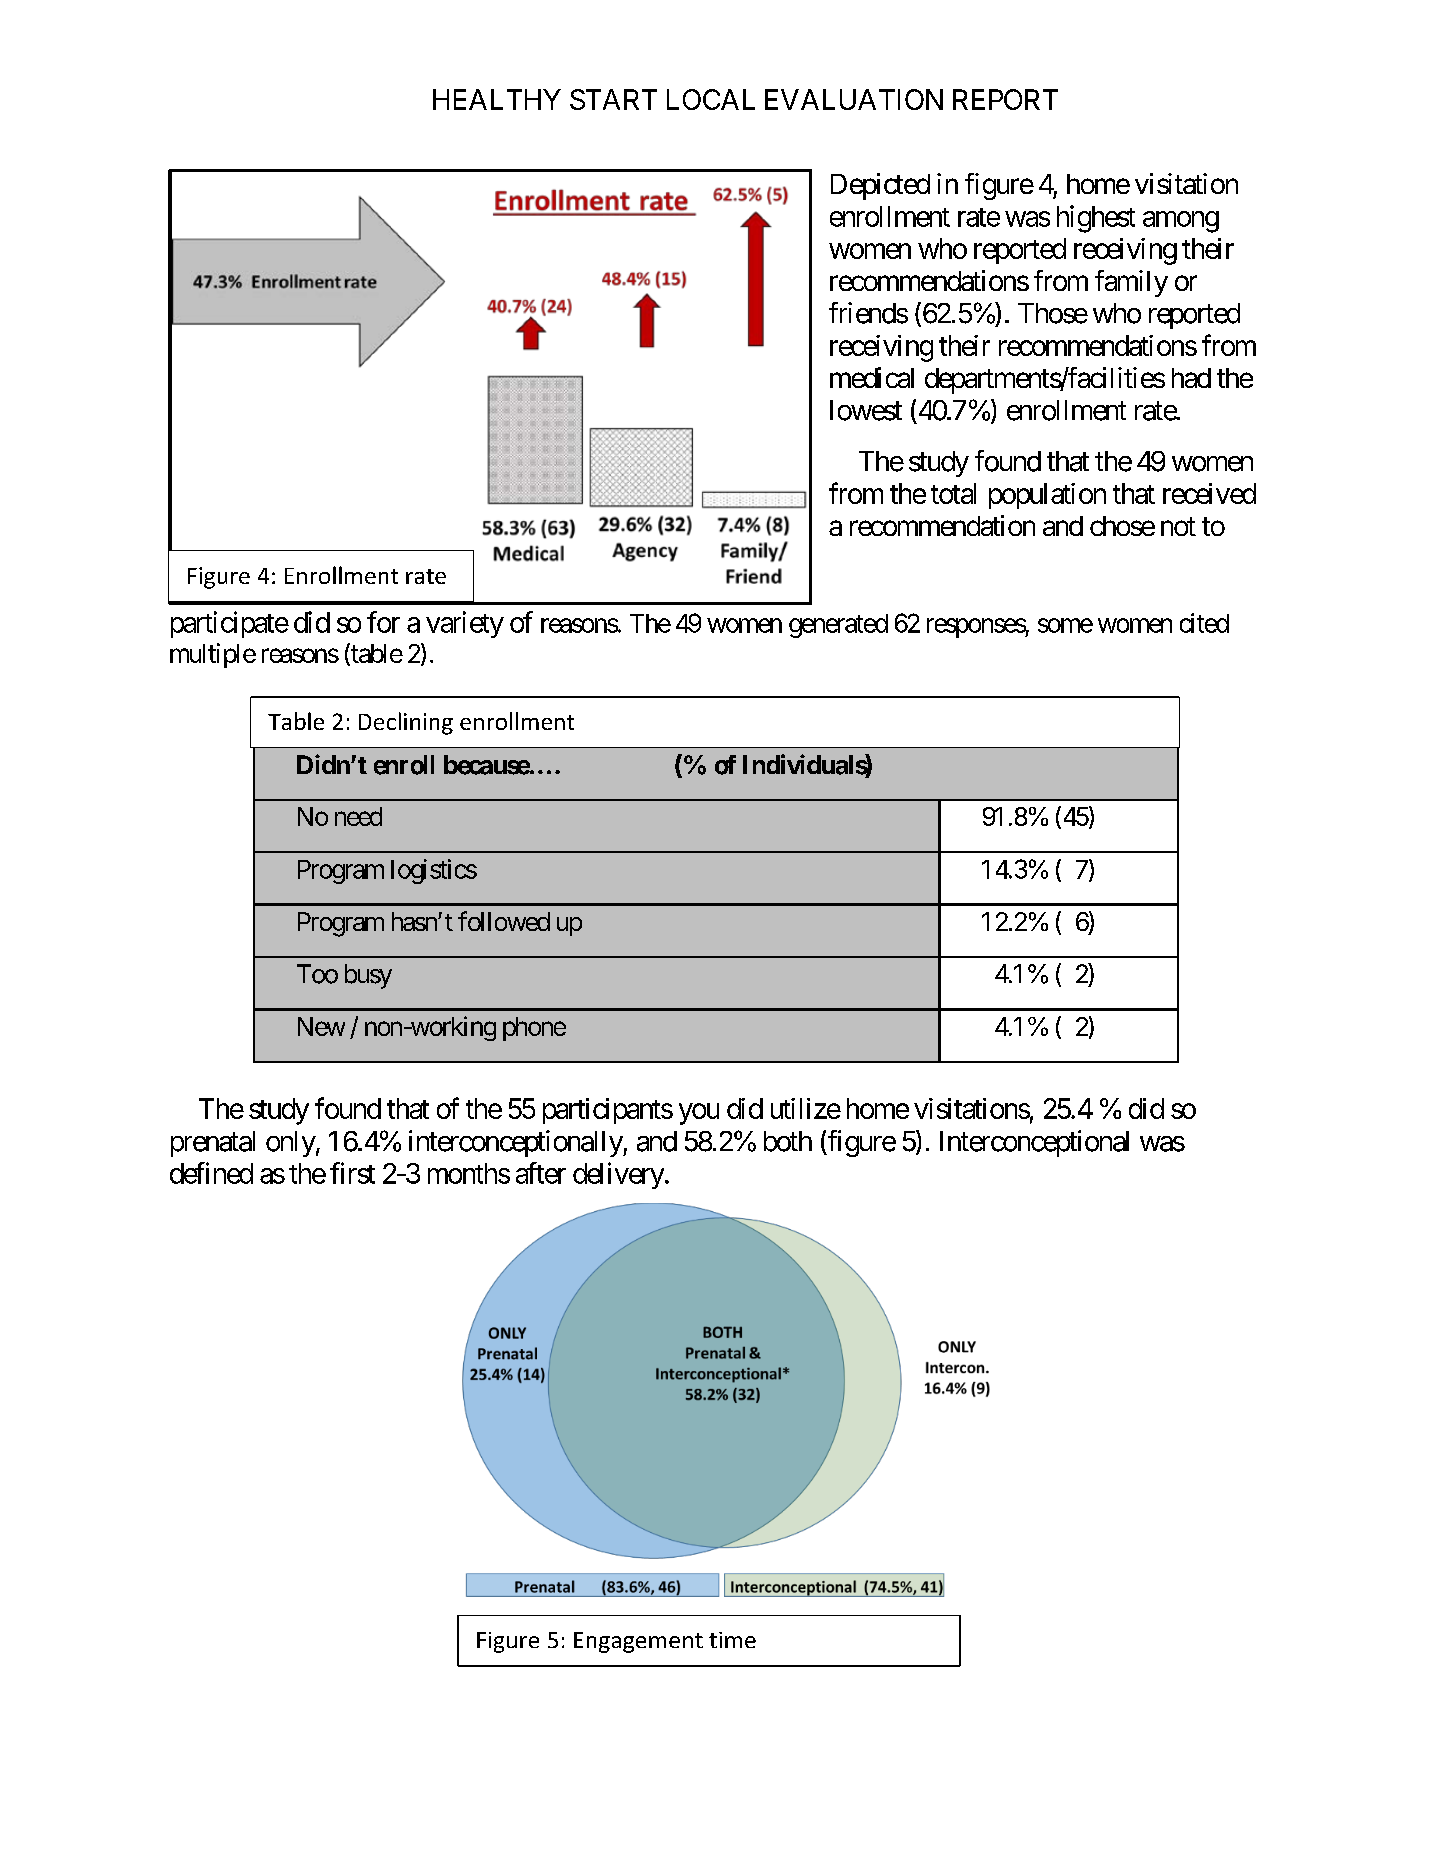 The width and height of the page is (1432, 1854). What do you see at coordinates (383, 622) in the page?
I see `for` at bounding box center [383, 622].
